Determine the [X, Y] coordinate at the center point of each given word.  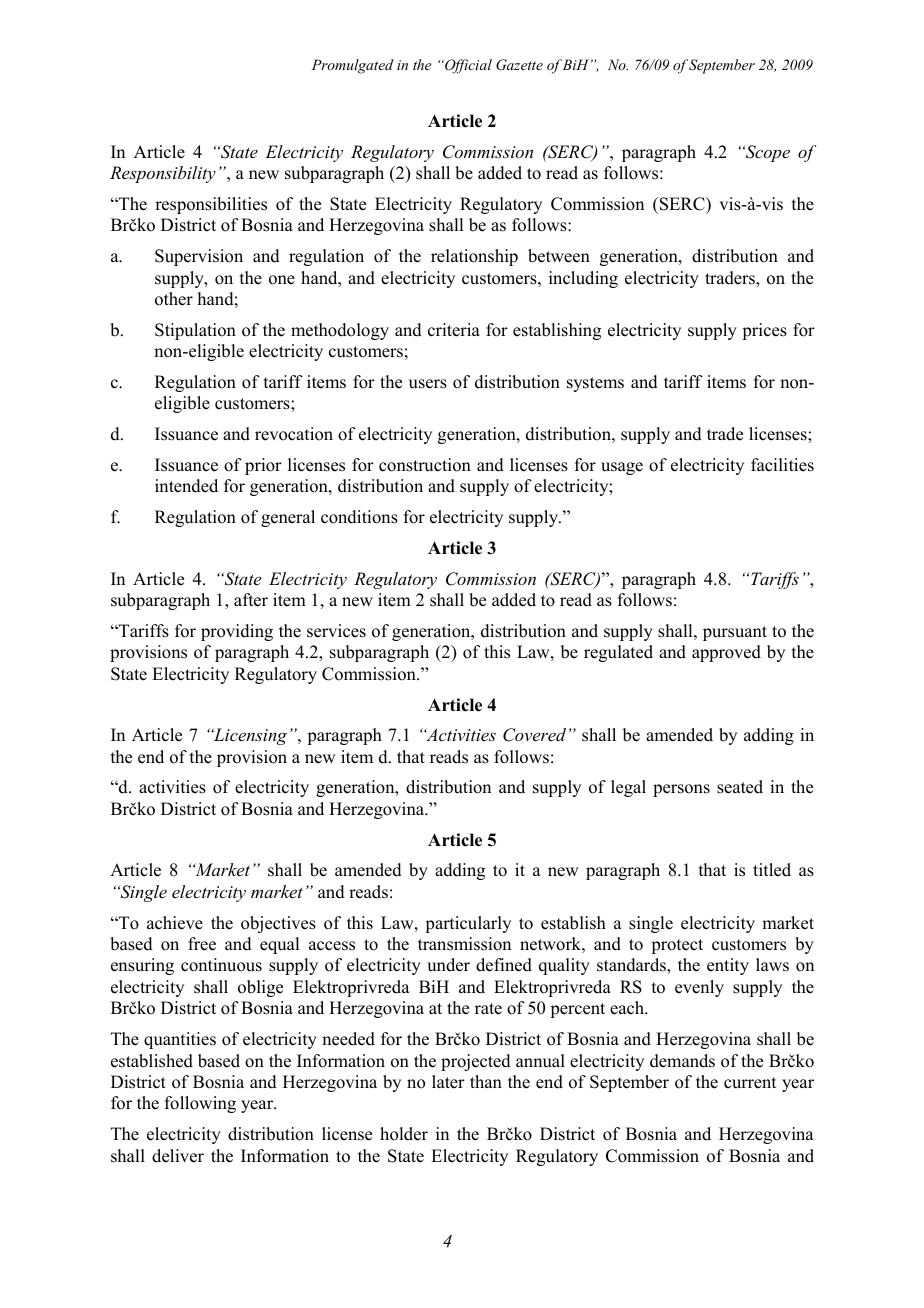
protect [677, 946]
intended [186, 486]
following [200, 1104]
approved [726, 653]
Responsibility [163, 174]
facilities [782, 465]
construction [425, 465]
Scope [767, 153]
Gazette [519, 65]
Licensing [249, 736]
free [202, 944]
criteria [454, 330]
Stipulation [195, 331]
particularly [468, 924]
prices [764, 331]
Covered [534, 735]
